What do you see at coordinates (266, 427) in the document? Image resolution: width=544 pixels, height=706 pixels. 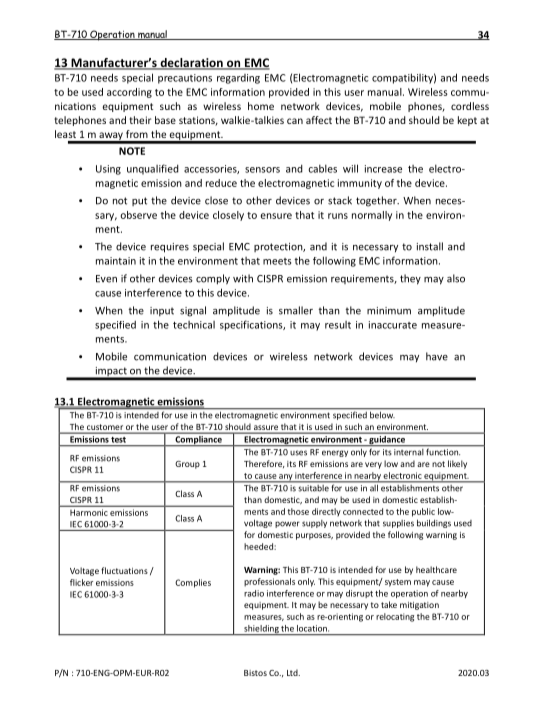 I see `assure` at bounding box center [266, 427].
